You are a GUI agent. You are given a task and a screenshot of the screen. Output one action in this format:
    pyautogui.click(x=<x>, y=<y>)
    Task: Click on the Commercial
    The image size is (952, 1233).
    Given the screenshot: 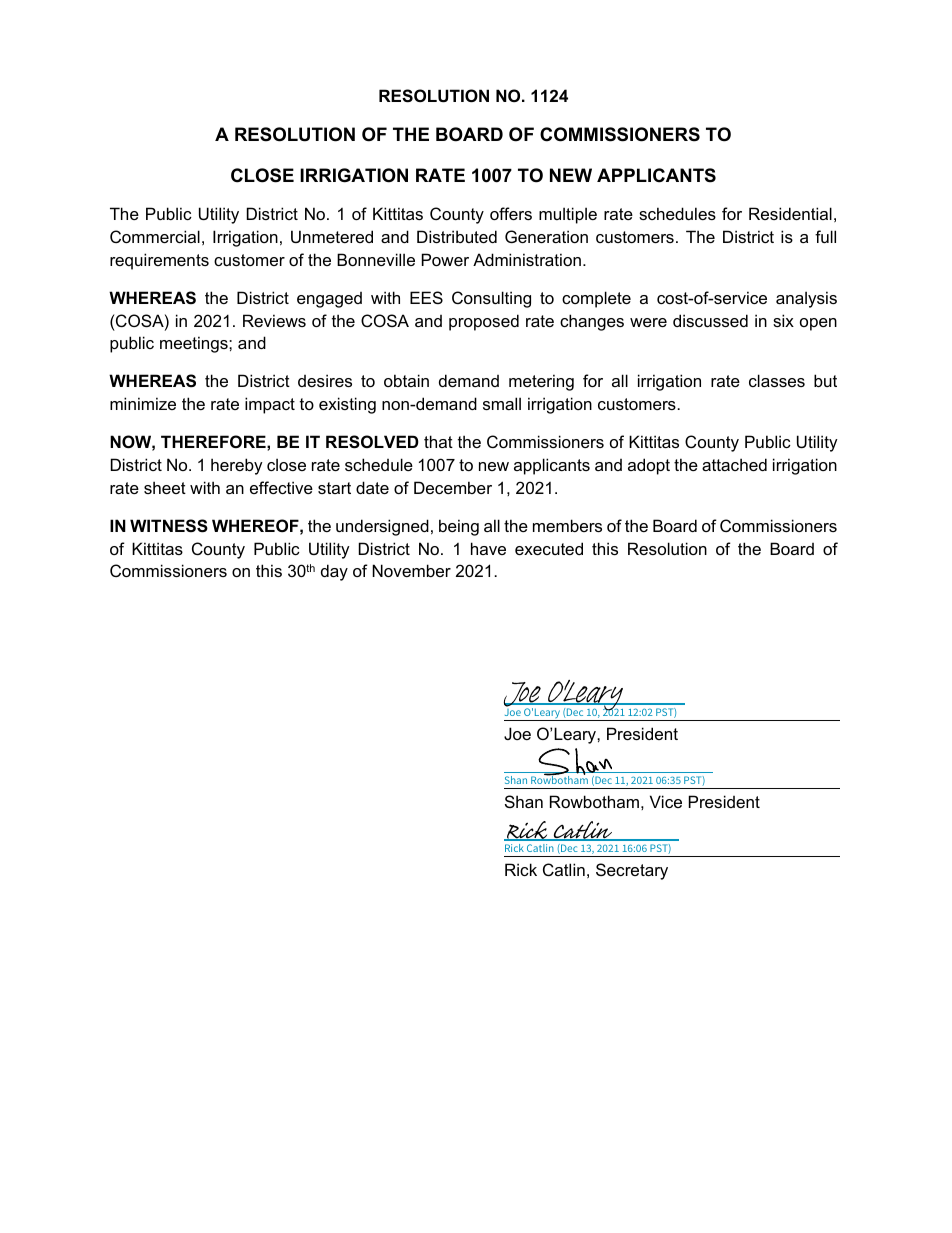 What is the action you would take?
    pyautogui.click(x=155, y=236)
